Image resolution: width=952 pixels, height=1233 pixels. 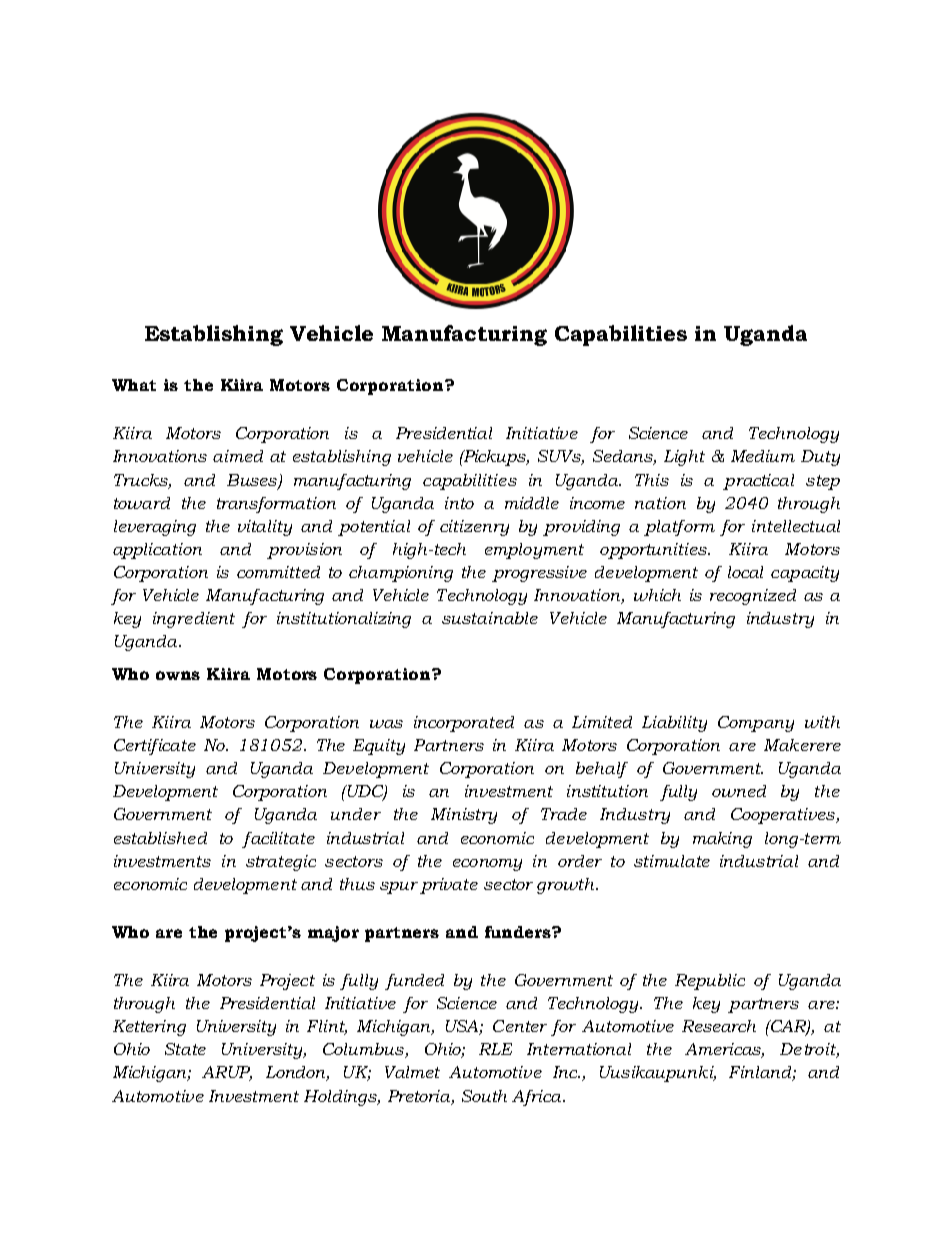 I want to click on What, so click(x=134, y=385).
